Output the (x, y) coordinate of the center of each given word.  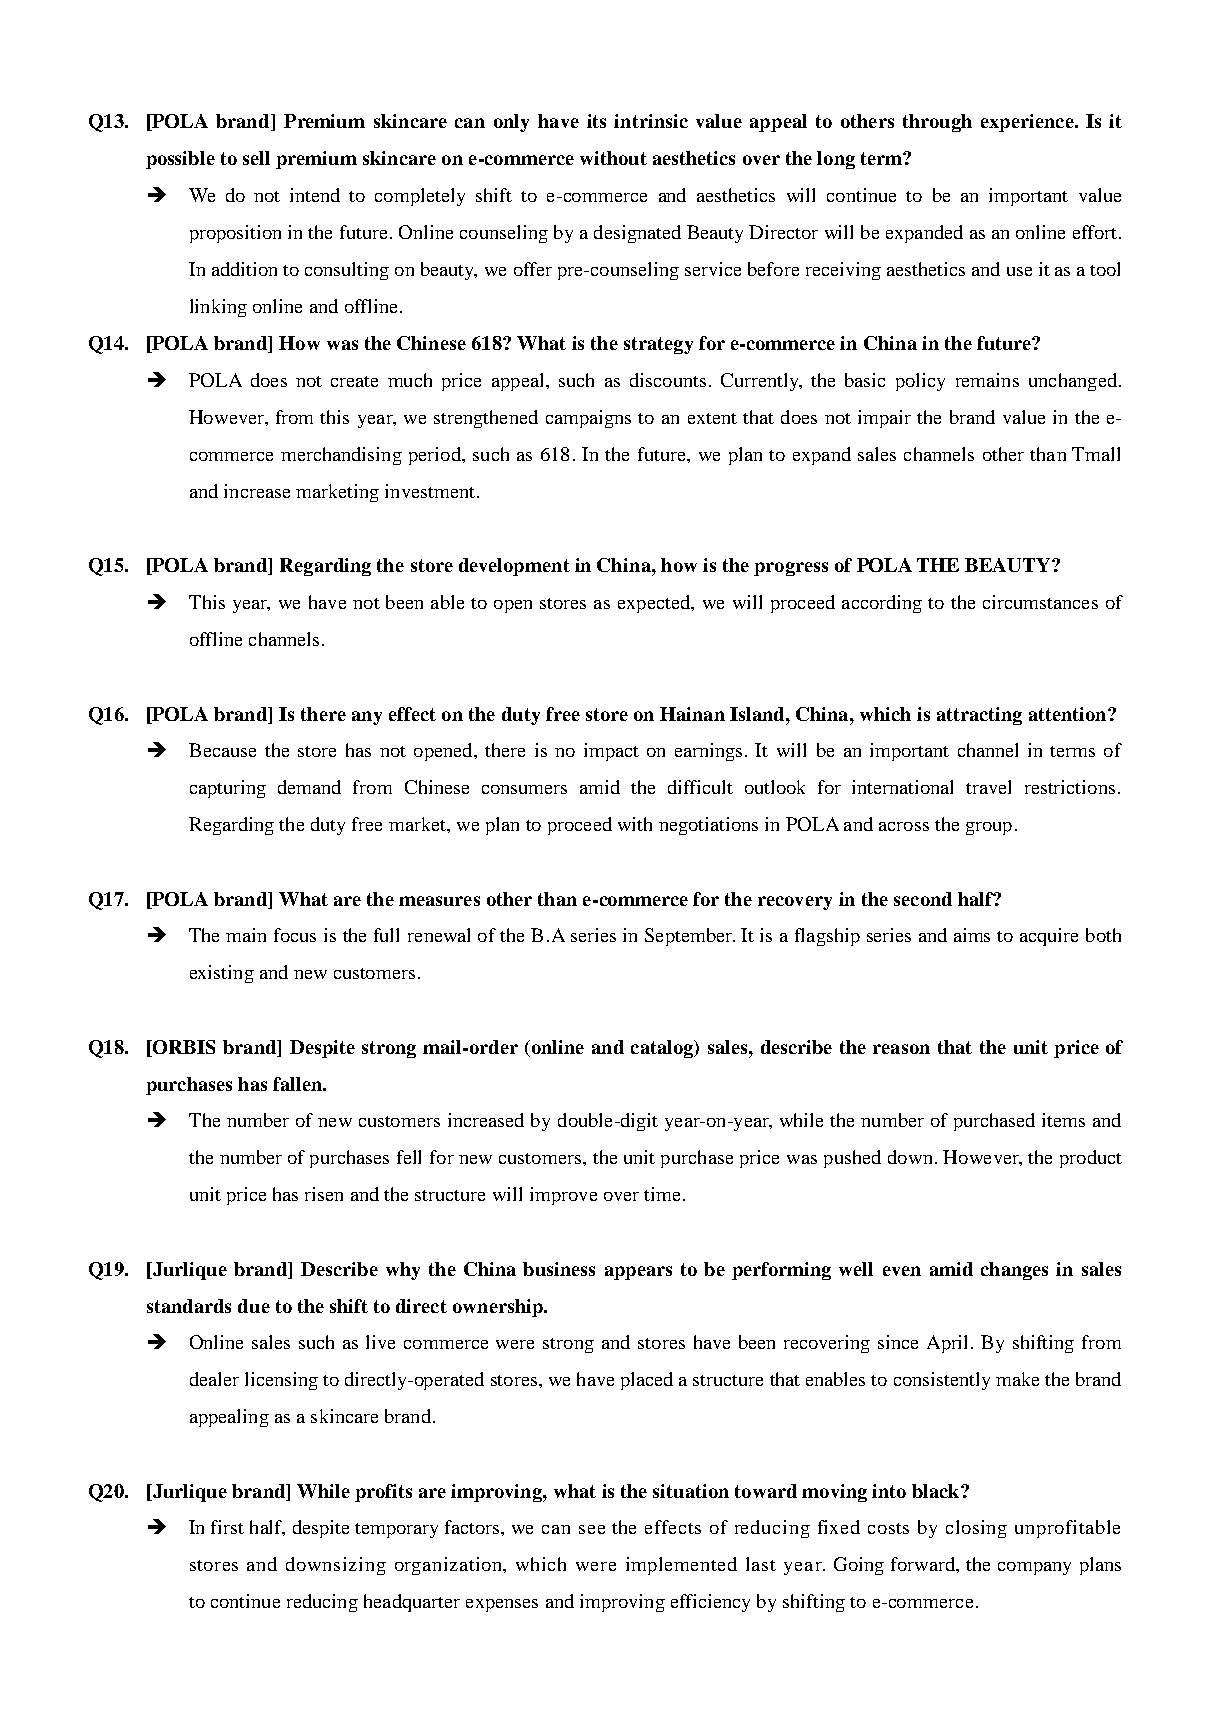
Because (222, 750)
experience (1028, 123)
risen (324, 1194)
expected (655, 604)
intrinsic (651, 121)
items (1063, 1120)
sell (256, 158)
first (227, 1527)
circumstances (1040, 602)
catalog (663, 1049)
